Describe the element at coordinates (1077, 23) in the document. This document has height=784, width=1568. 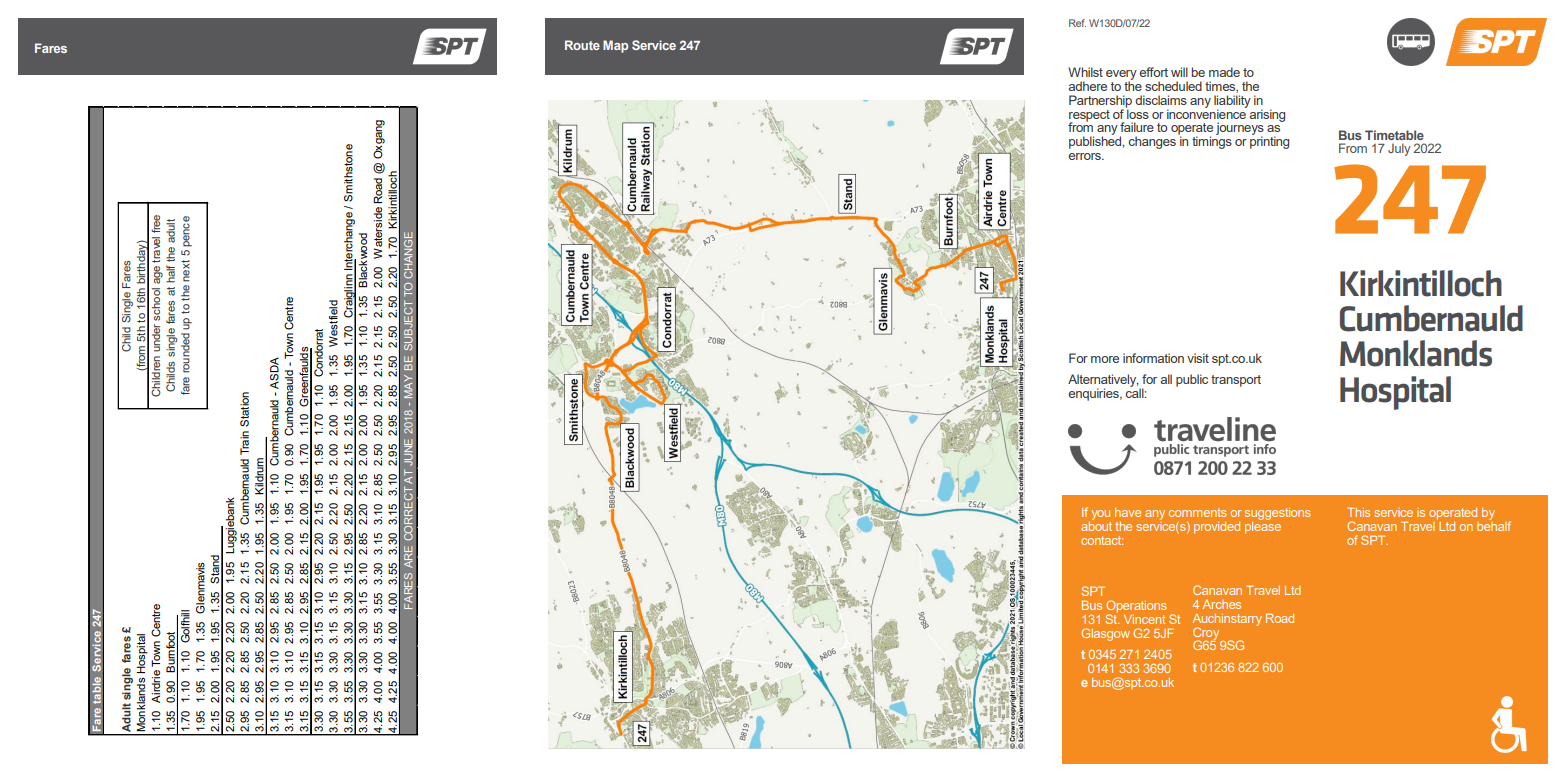
I see `Ref` at that location.
